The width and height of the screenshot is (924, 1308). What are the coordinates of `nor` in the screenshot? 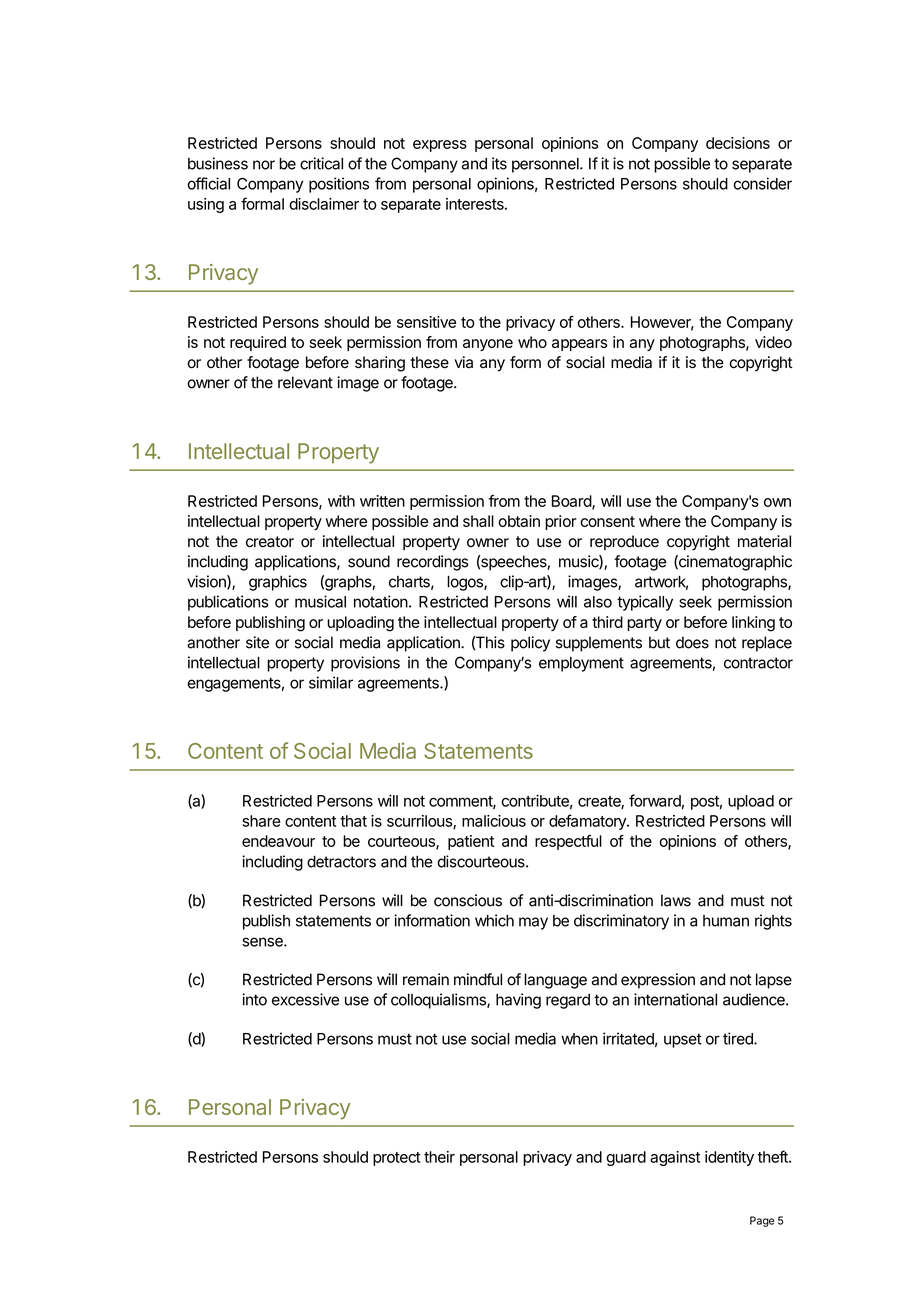 It's located at (264, 165).
